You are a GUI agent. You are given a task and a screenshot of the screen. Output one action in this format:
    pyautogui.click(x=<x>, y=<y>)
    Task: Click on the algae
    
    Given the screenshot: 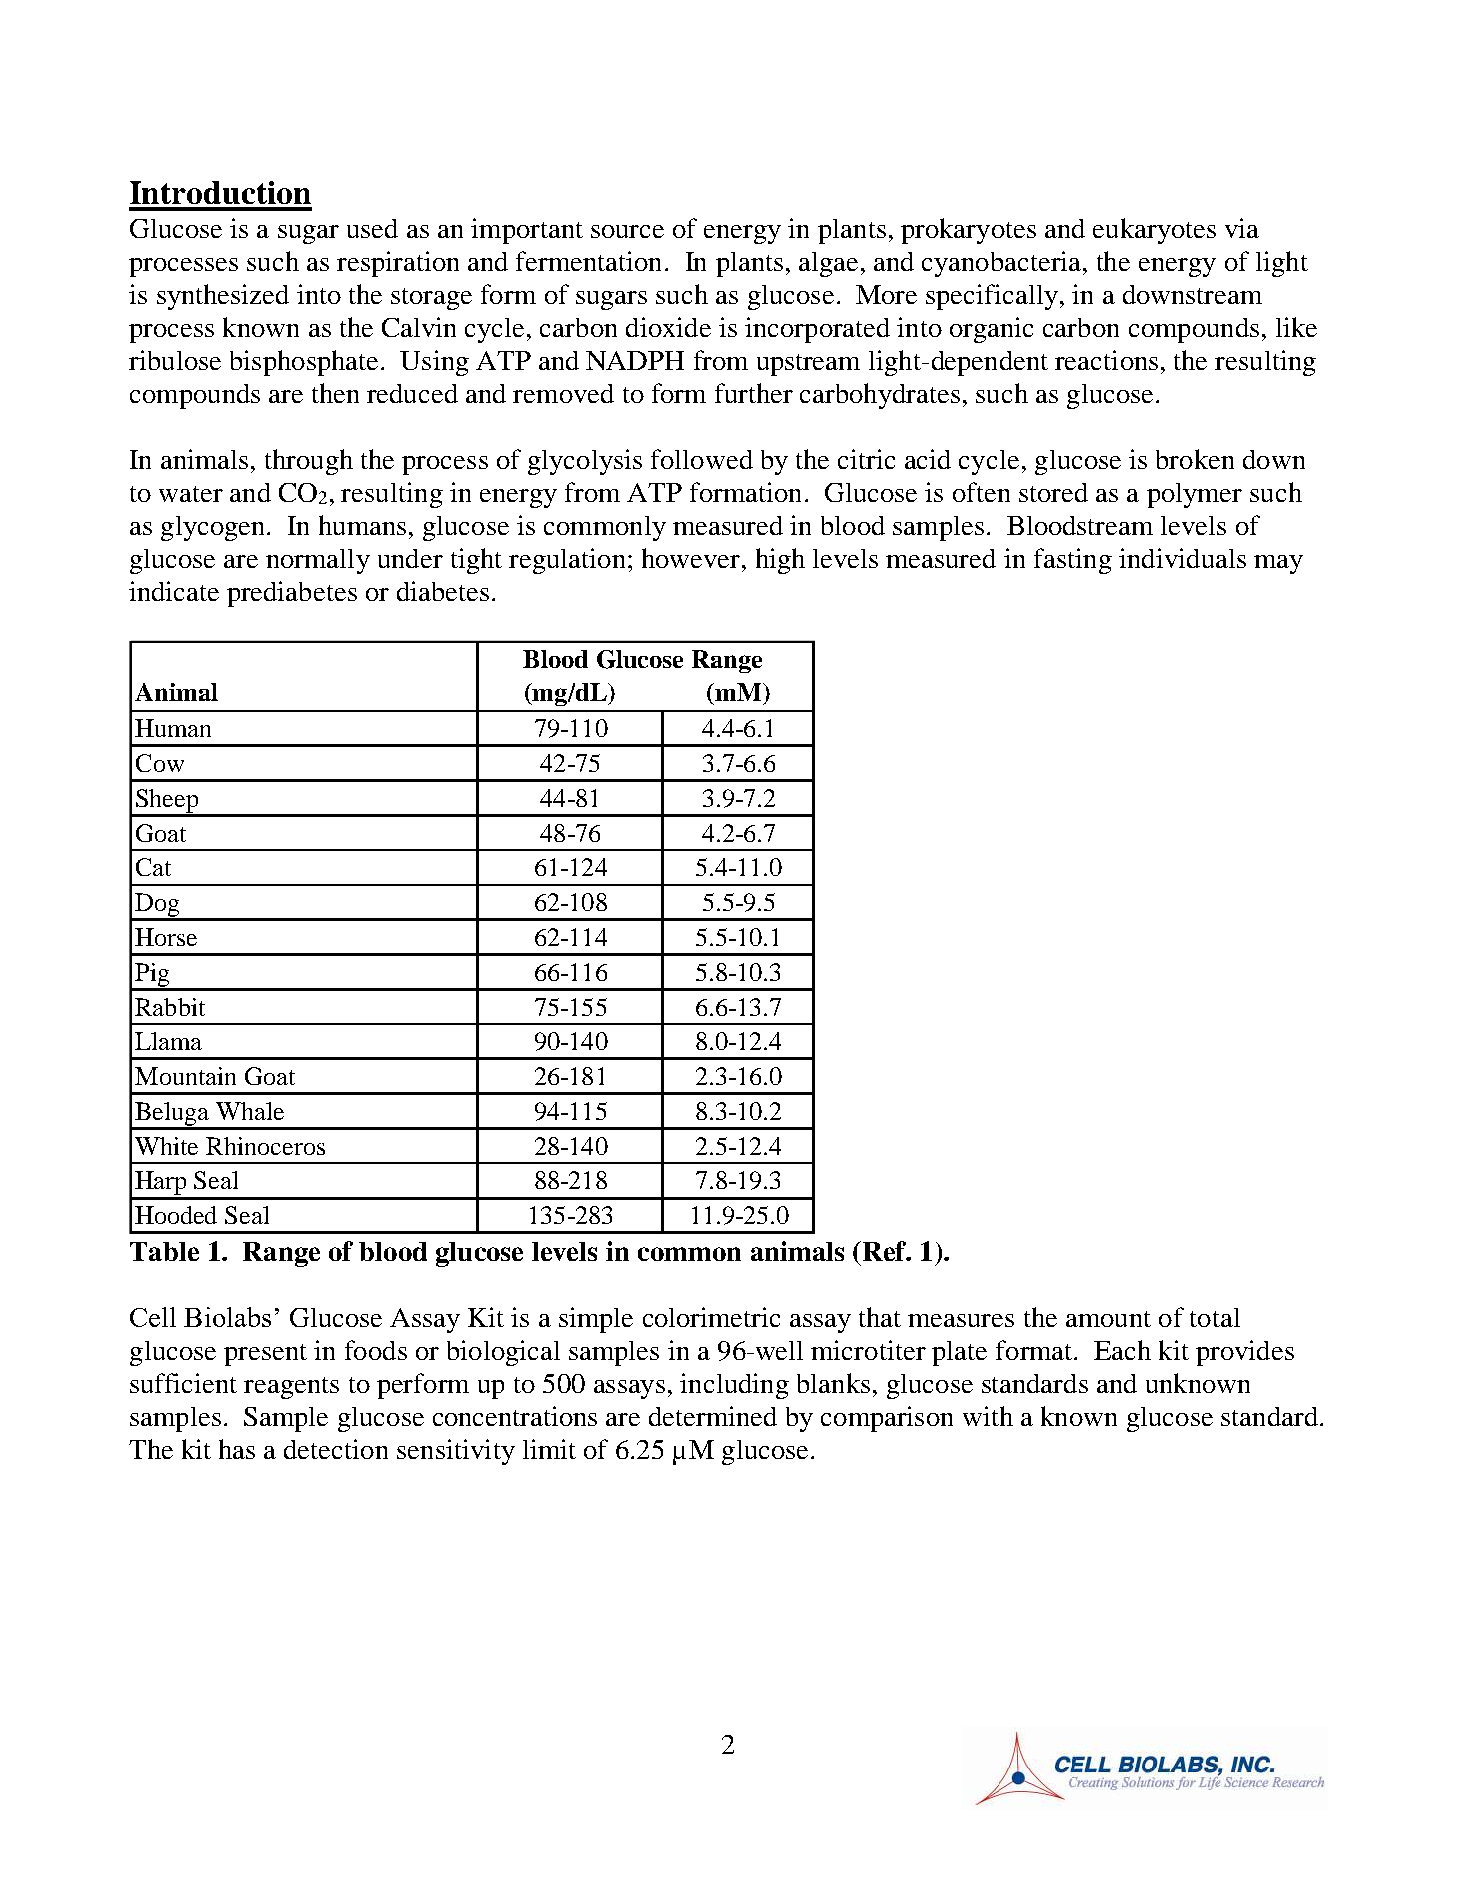 What is the action you would take?
    pyautogui.click(x=828, y=264)
